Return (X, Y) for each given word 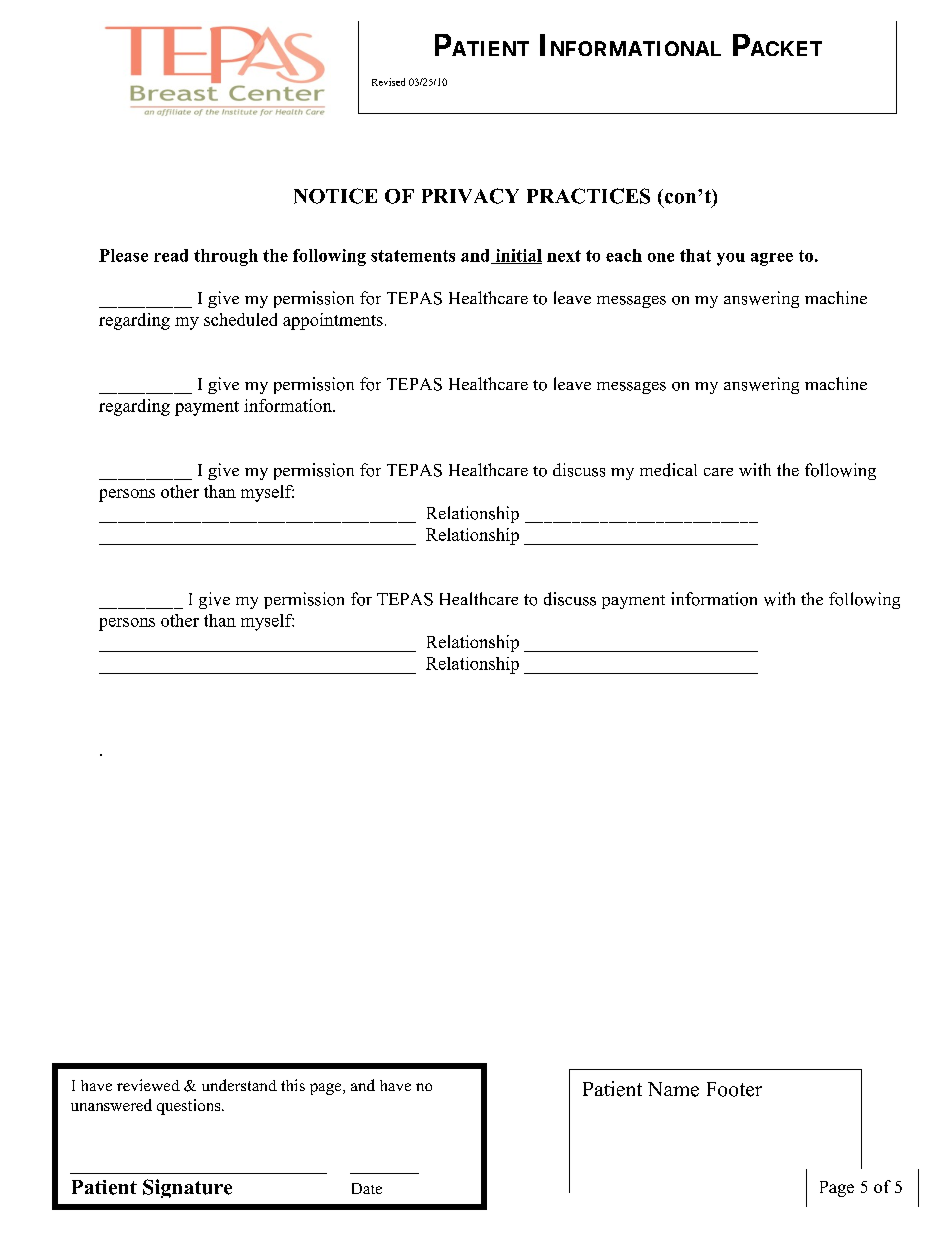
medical (668, 470)
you (731, 259)
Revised (388, 82)
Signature (187, 1188)
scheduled (240, 319)
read (171, 255)
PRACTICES (588, 196)
